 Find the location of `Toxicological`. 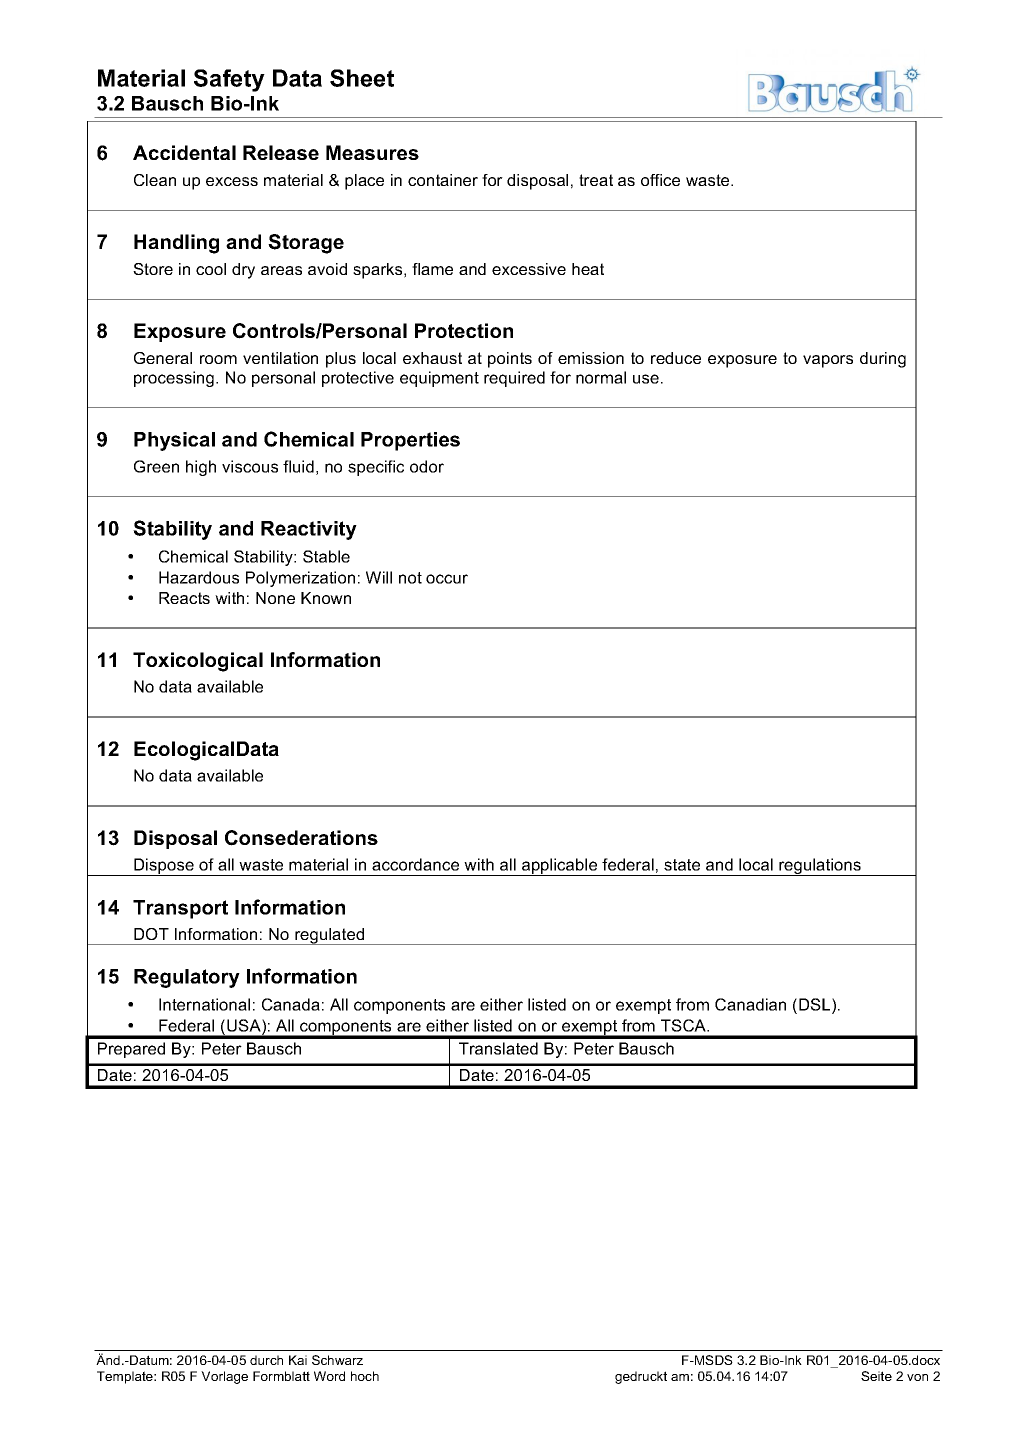

Toxicological is located at coordinates (198, 662).
